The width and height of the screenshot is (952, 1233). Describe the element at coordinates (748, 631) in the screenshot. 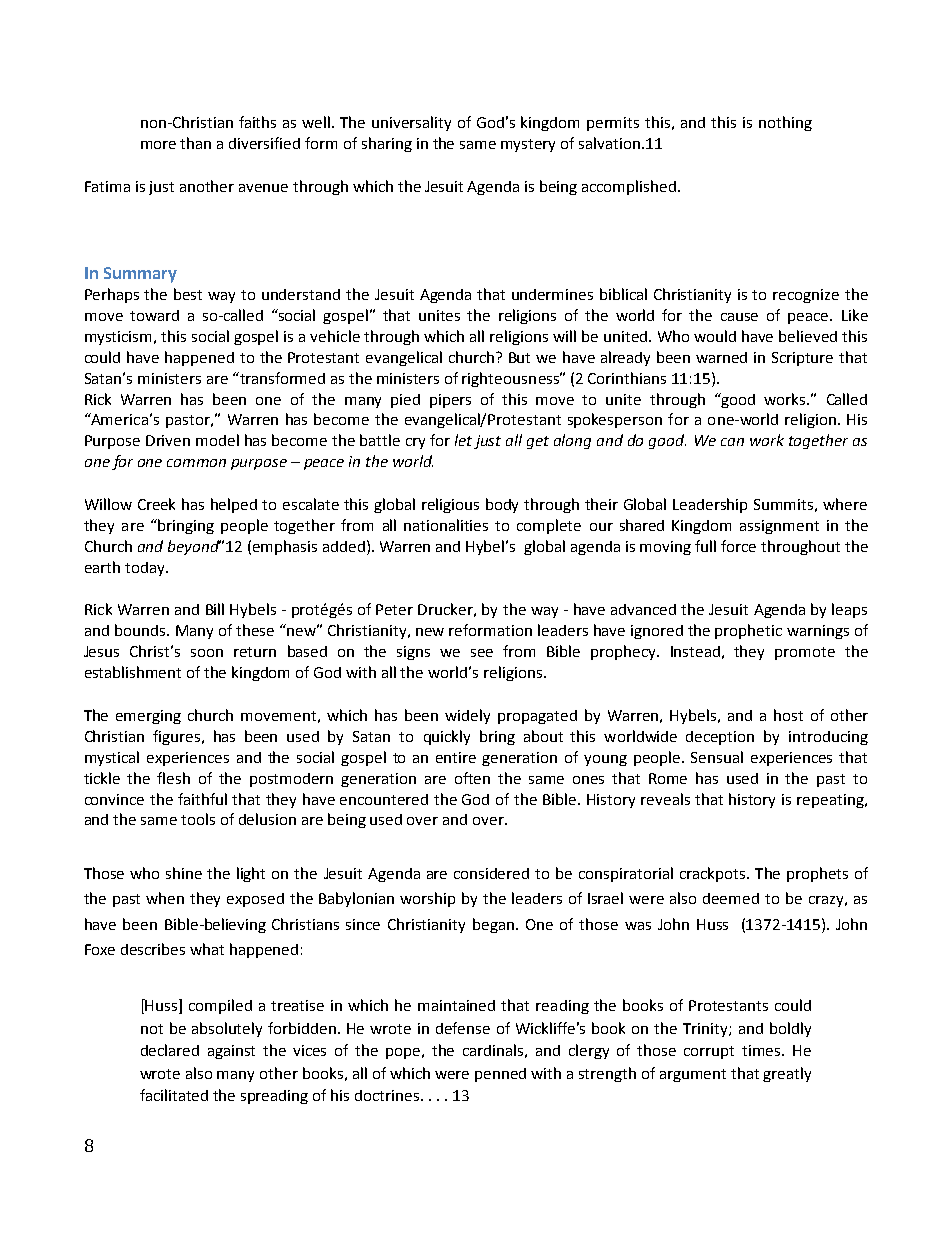

I see `prophetic` at that location.
